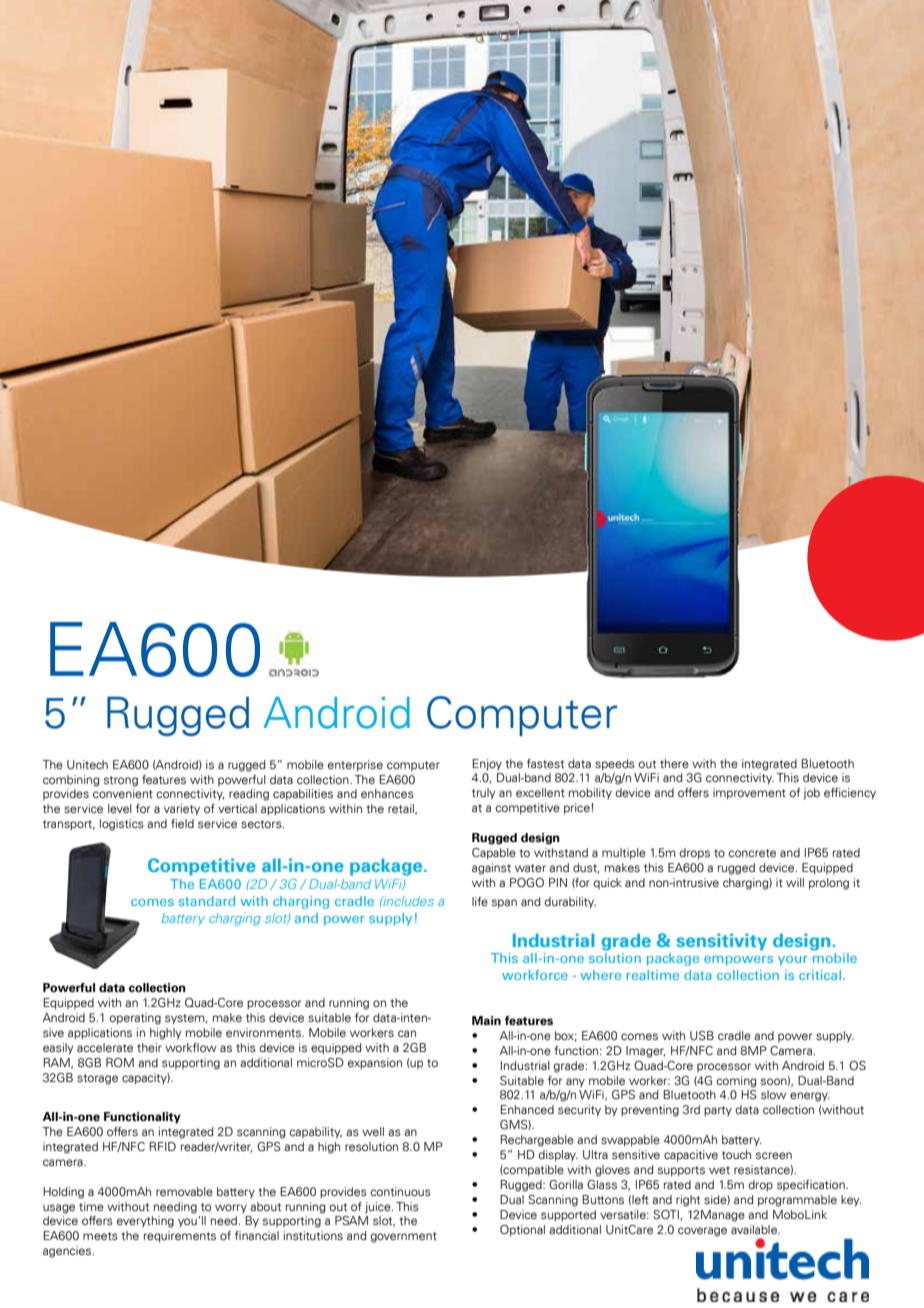 This image has height=1308, width=924. I want to click on life, so click(480, 901).
